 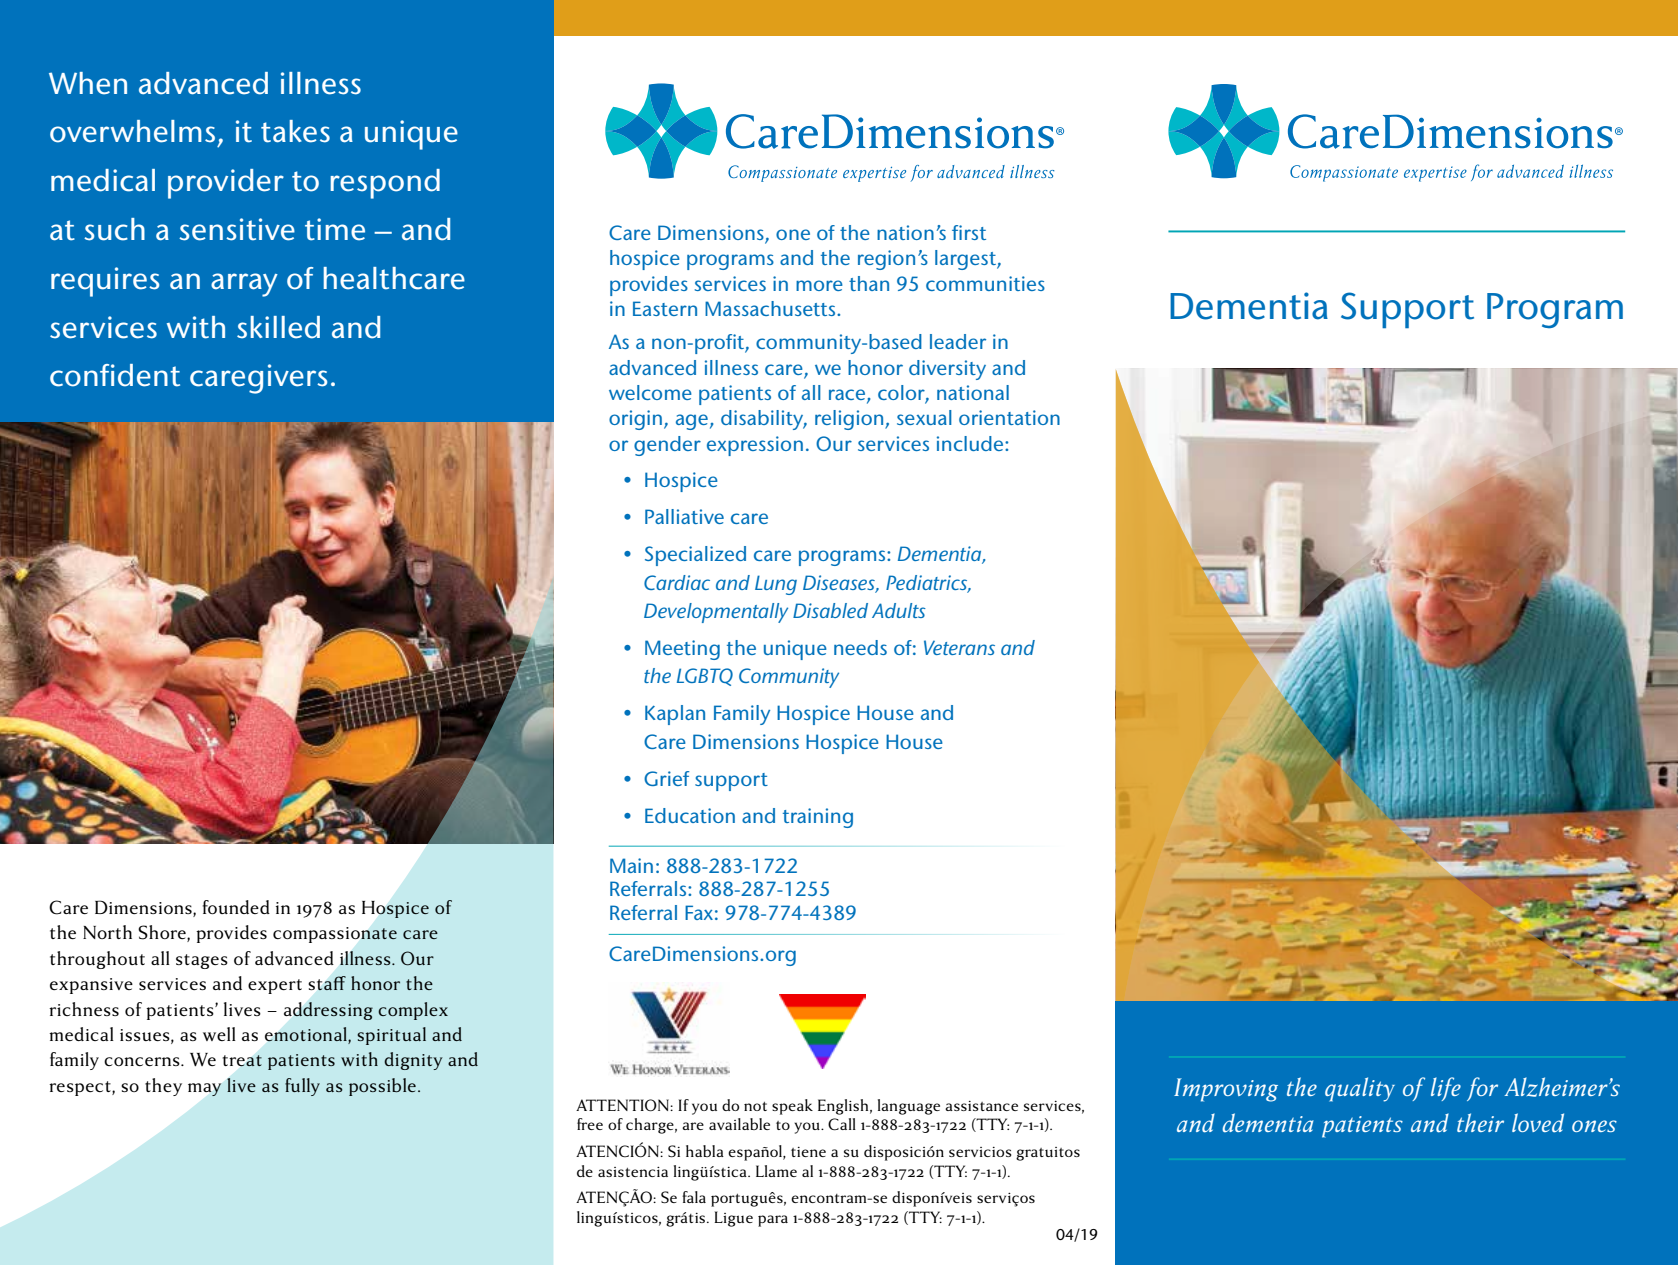 I want to click on takes, so click(x=295, y=131).
